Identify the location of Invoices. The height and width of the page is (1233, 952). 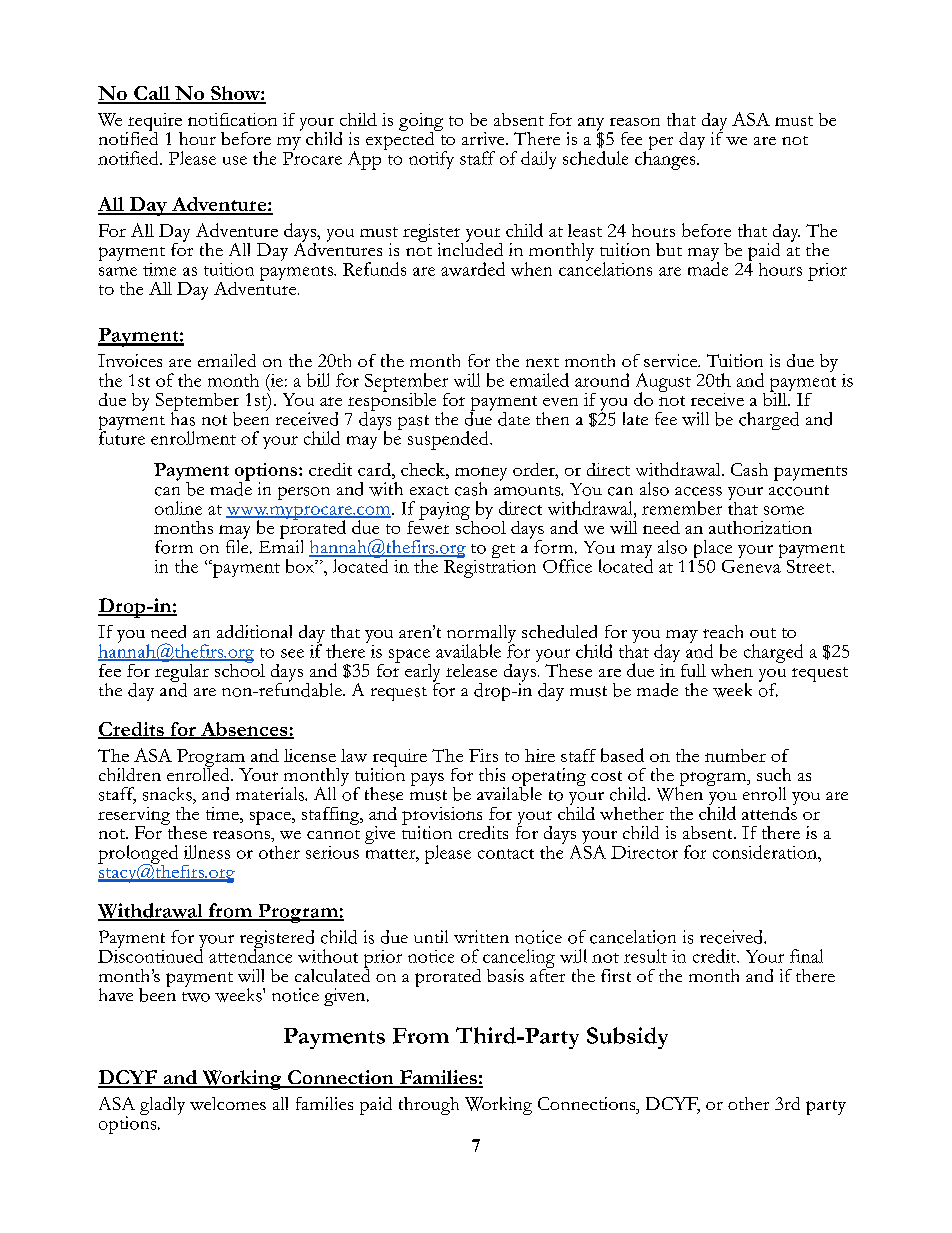
(130, 360).
